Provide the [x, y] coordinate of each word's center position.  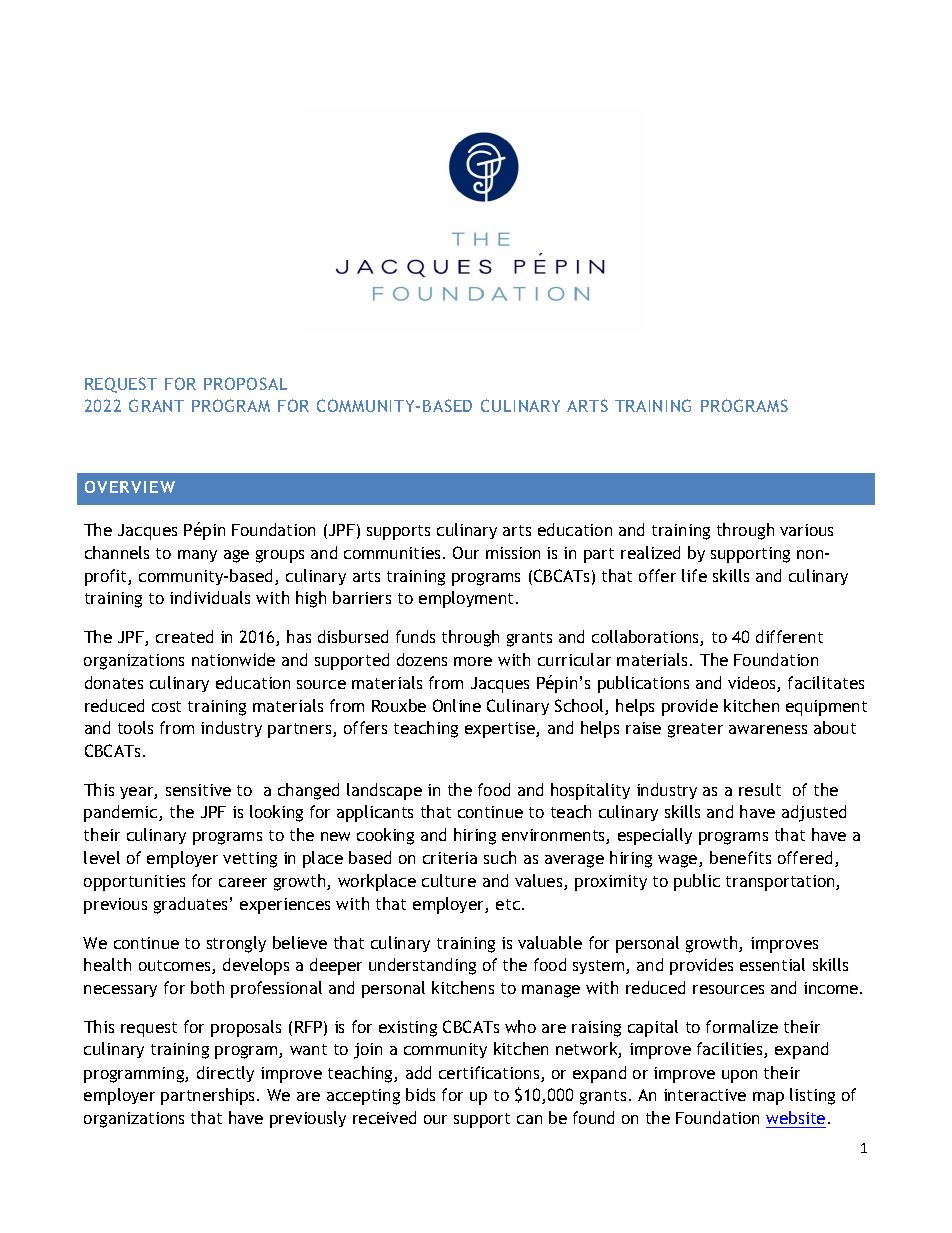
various [806, 530]
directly [225, 1074]
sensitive [198, 790]
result [760, 789]
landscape [384, 791]
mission [513, 553]
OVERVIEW [130, 487]
